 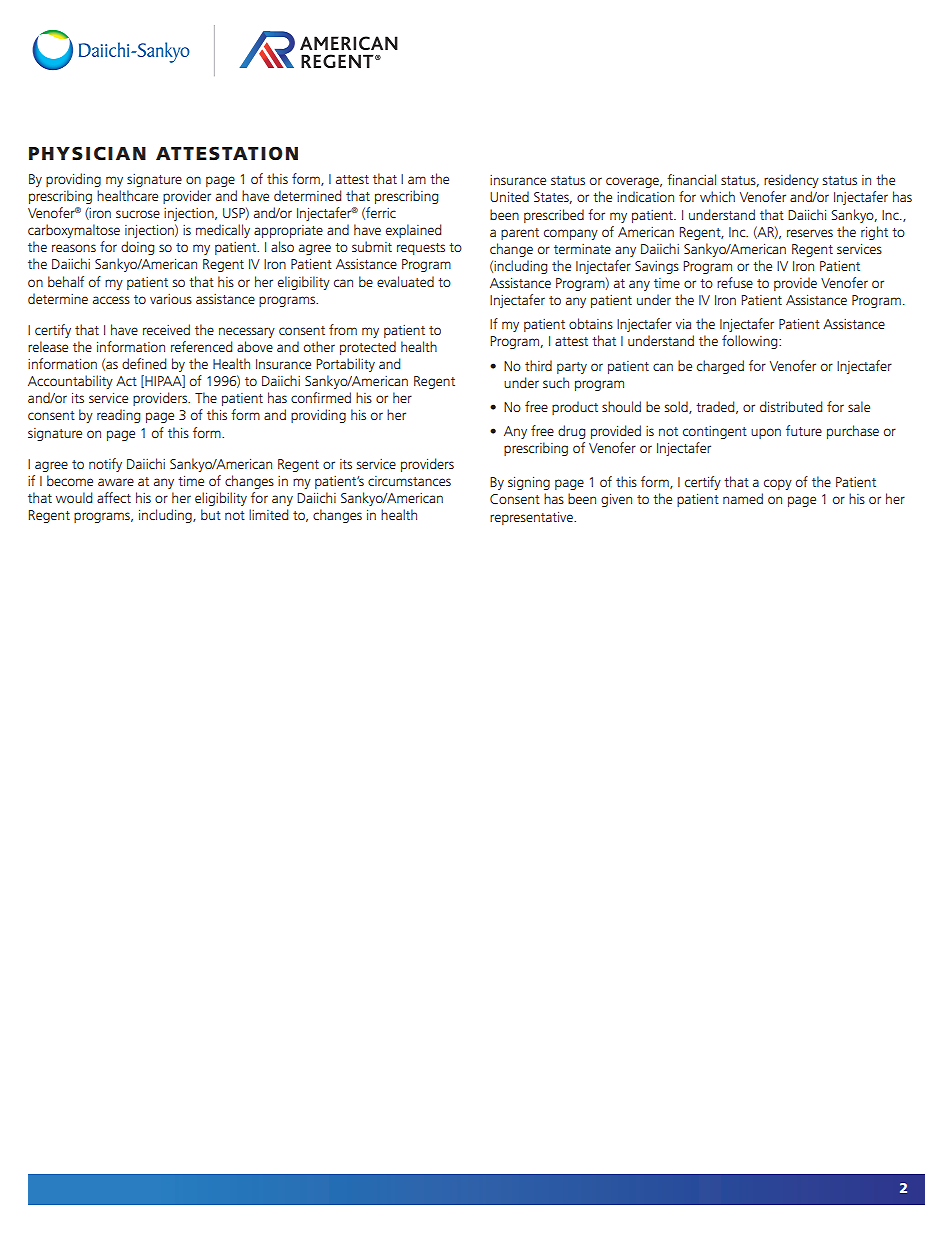 What do you see at coordinates (751, 342) in the screenshot?
I see `following` at bounding box center [751, 342].
